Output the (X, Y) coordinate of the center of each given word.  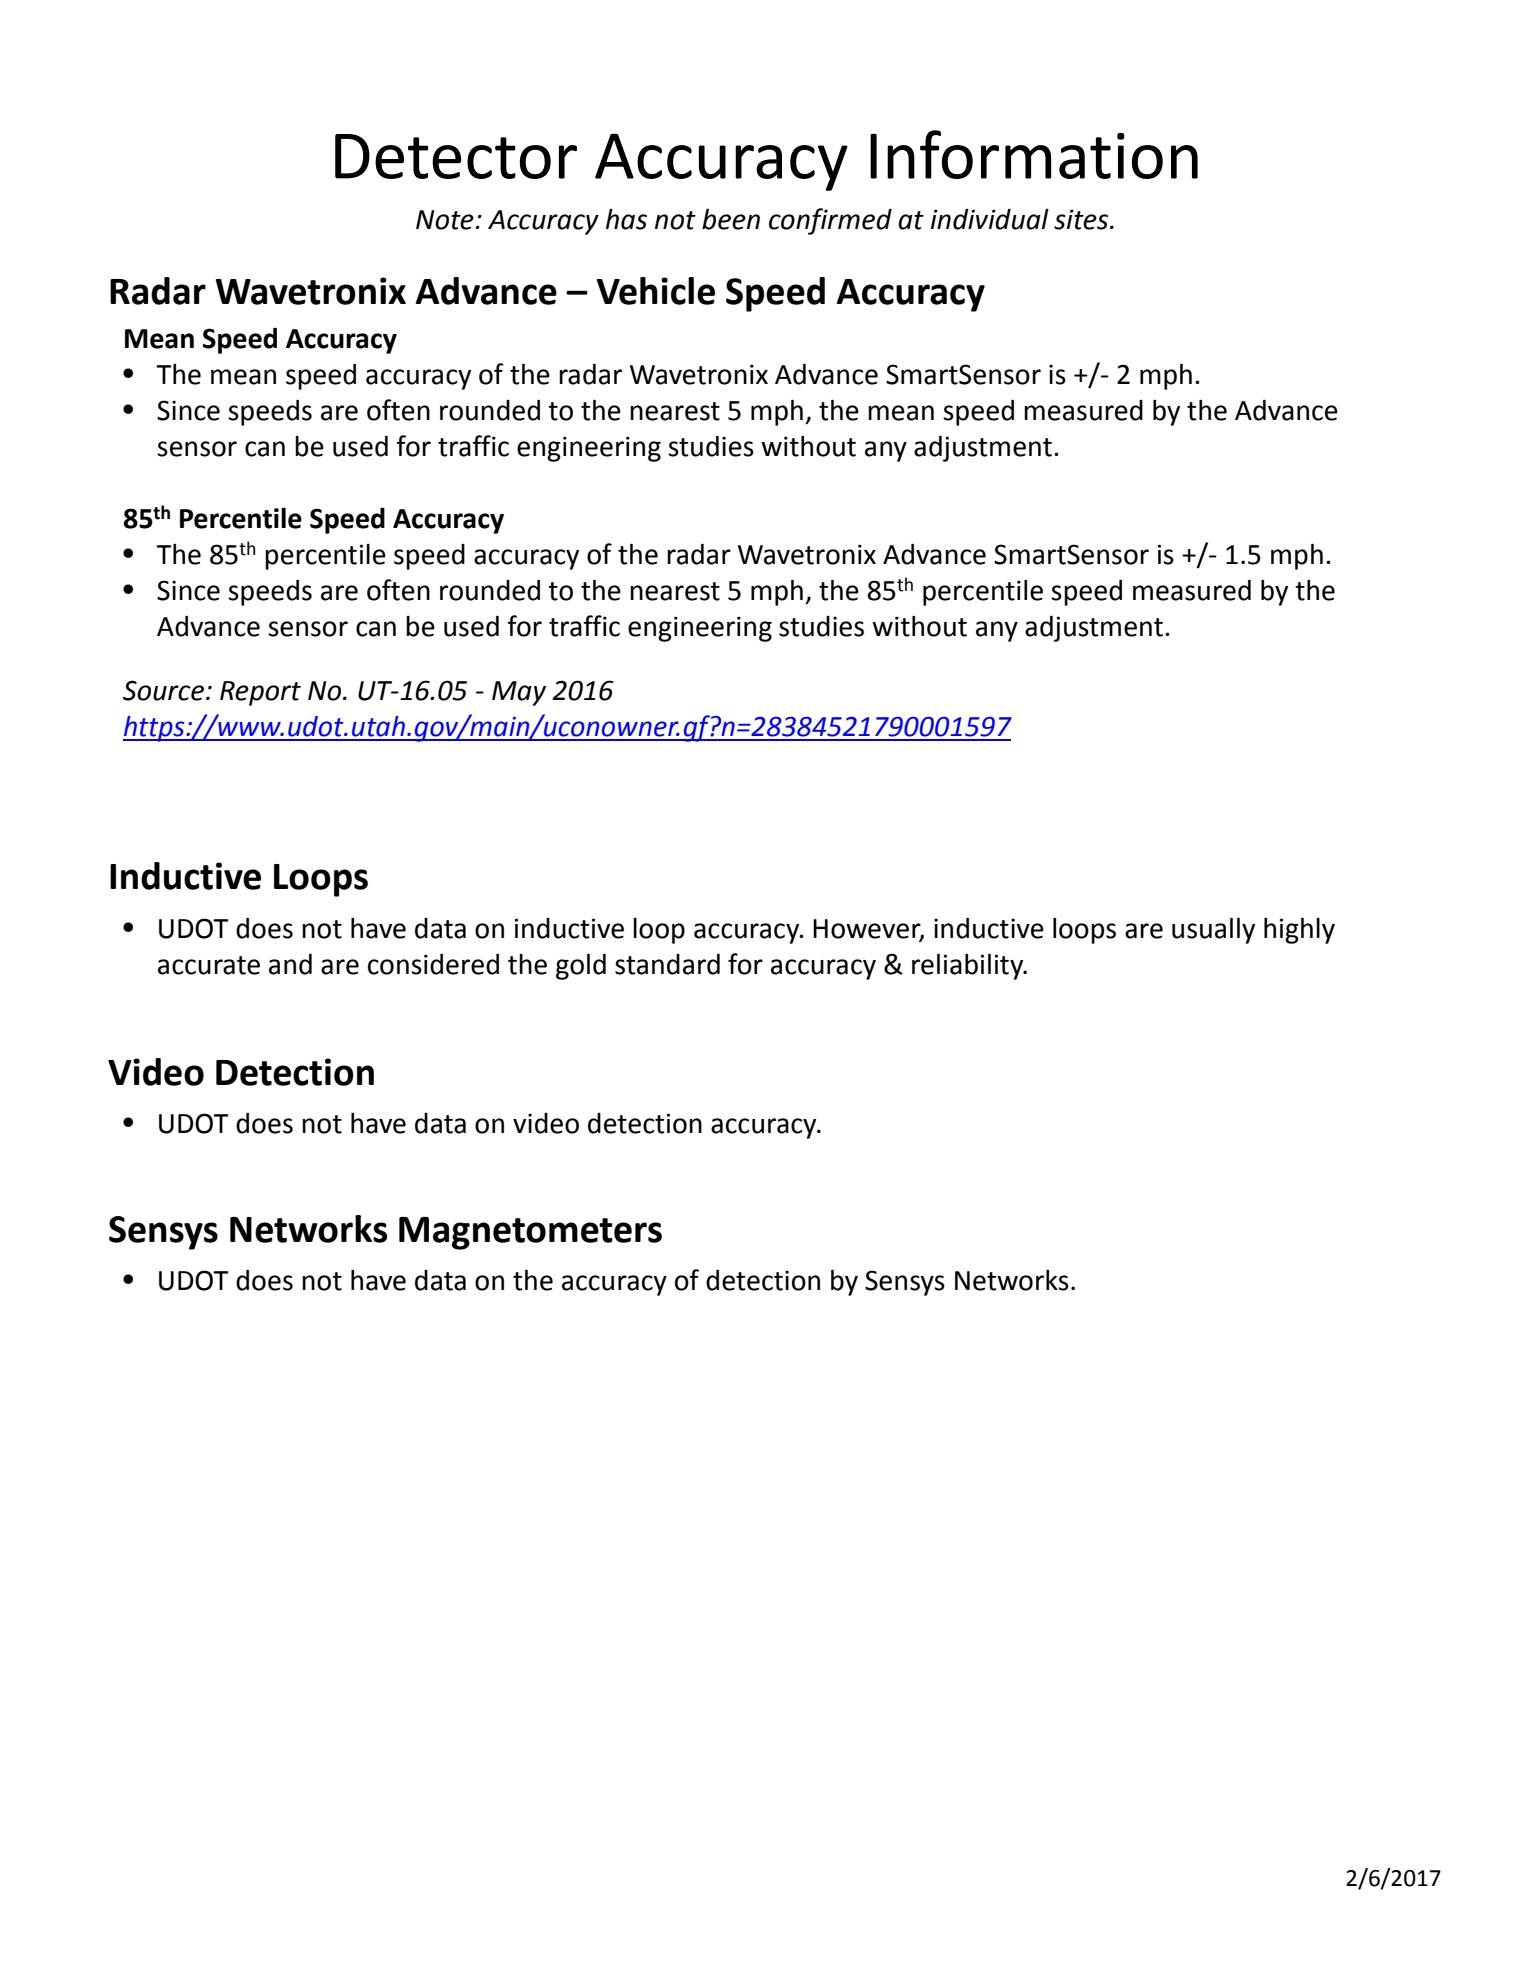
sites (1082, 219)
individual (990, 219)
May (519, 693)
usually (1213, 930)
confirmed (830, 221)
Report (260, 693)
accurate (209, 965)
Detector (456, 156)
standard (667, 964)
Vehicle (655, 291)
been (731, 219)
